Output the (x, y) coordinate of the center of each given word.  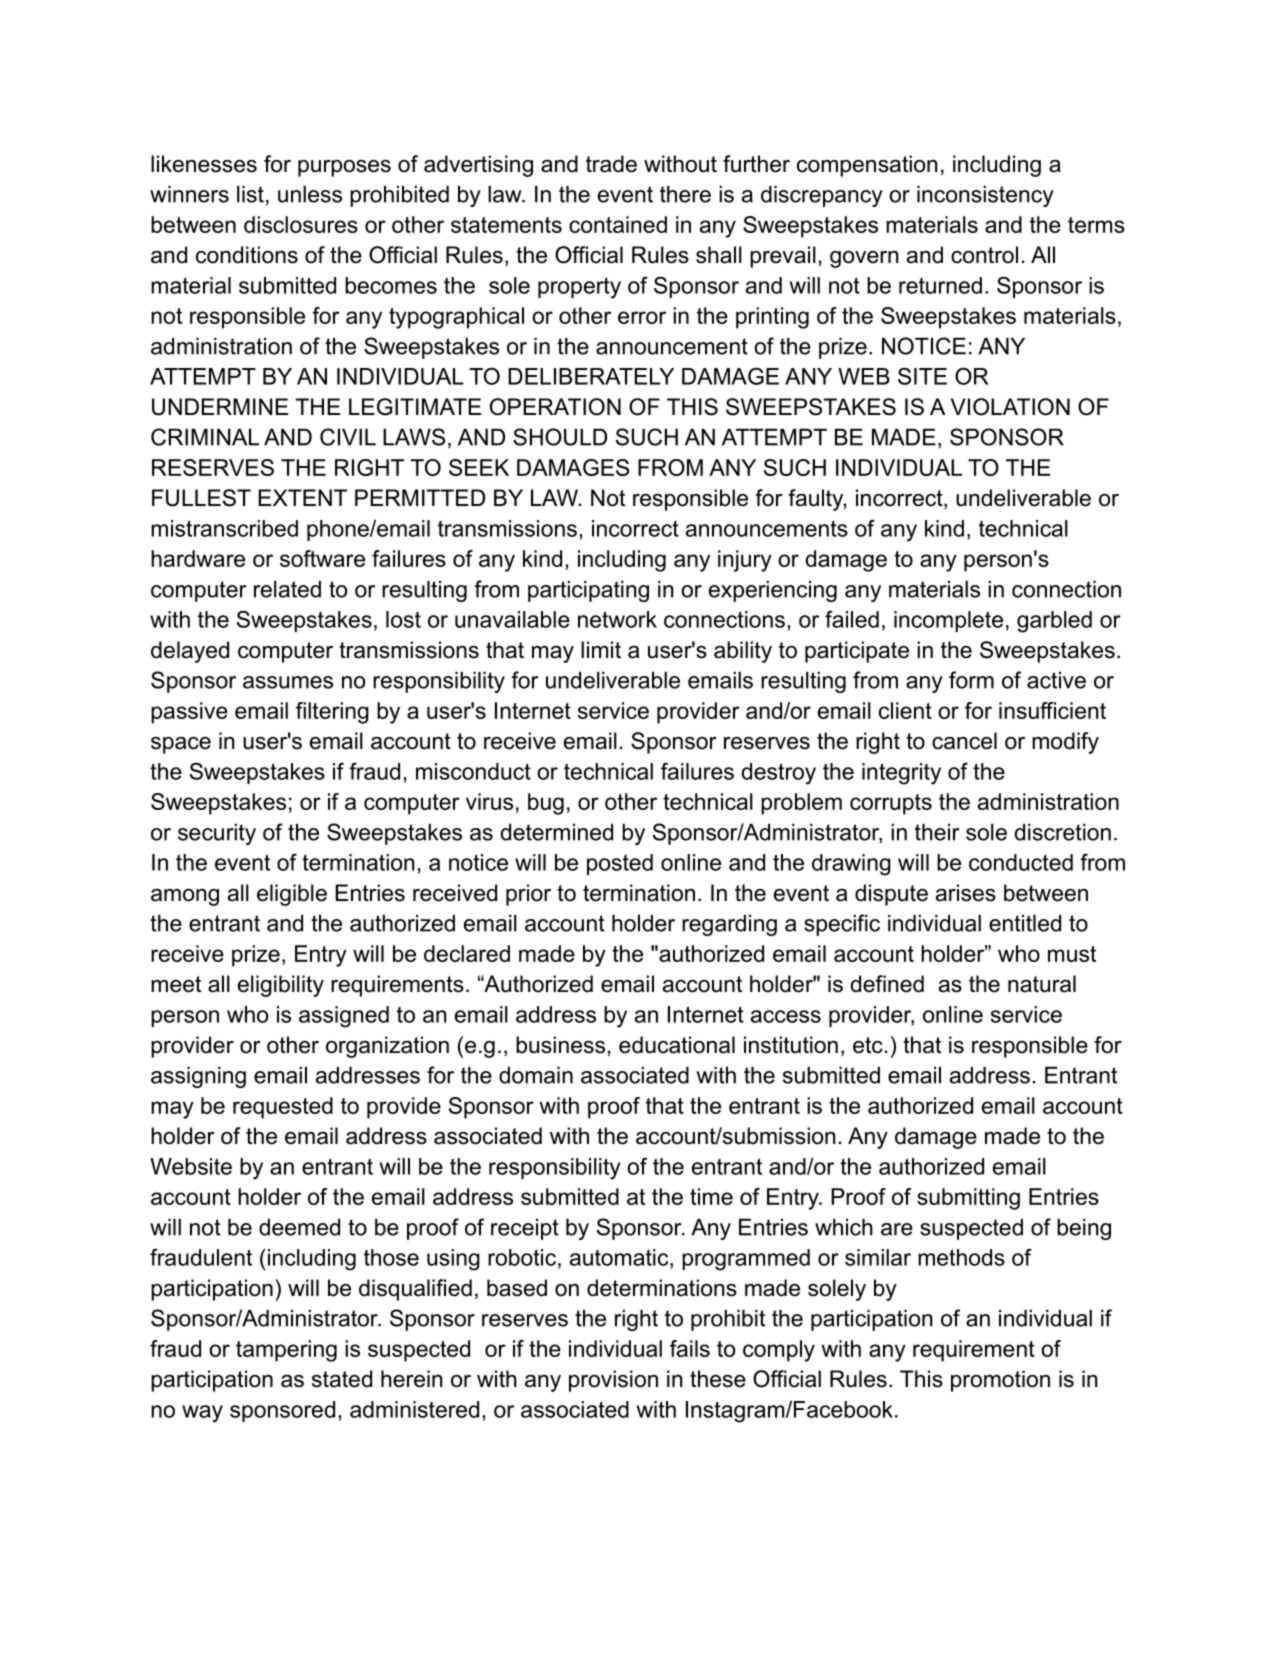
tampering (286, 1351)
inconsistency (985, 196)
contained (618, 224)
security (217, 834)
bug (546, 804)
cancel (964, 741)
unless (310, 194)
